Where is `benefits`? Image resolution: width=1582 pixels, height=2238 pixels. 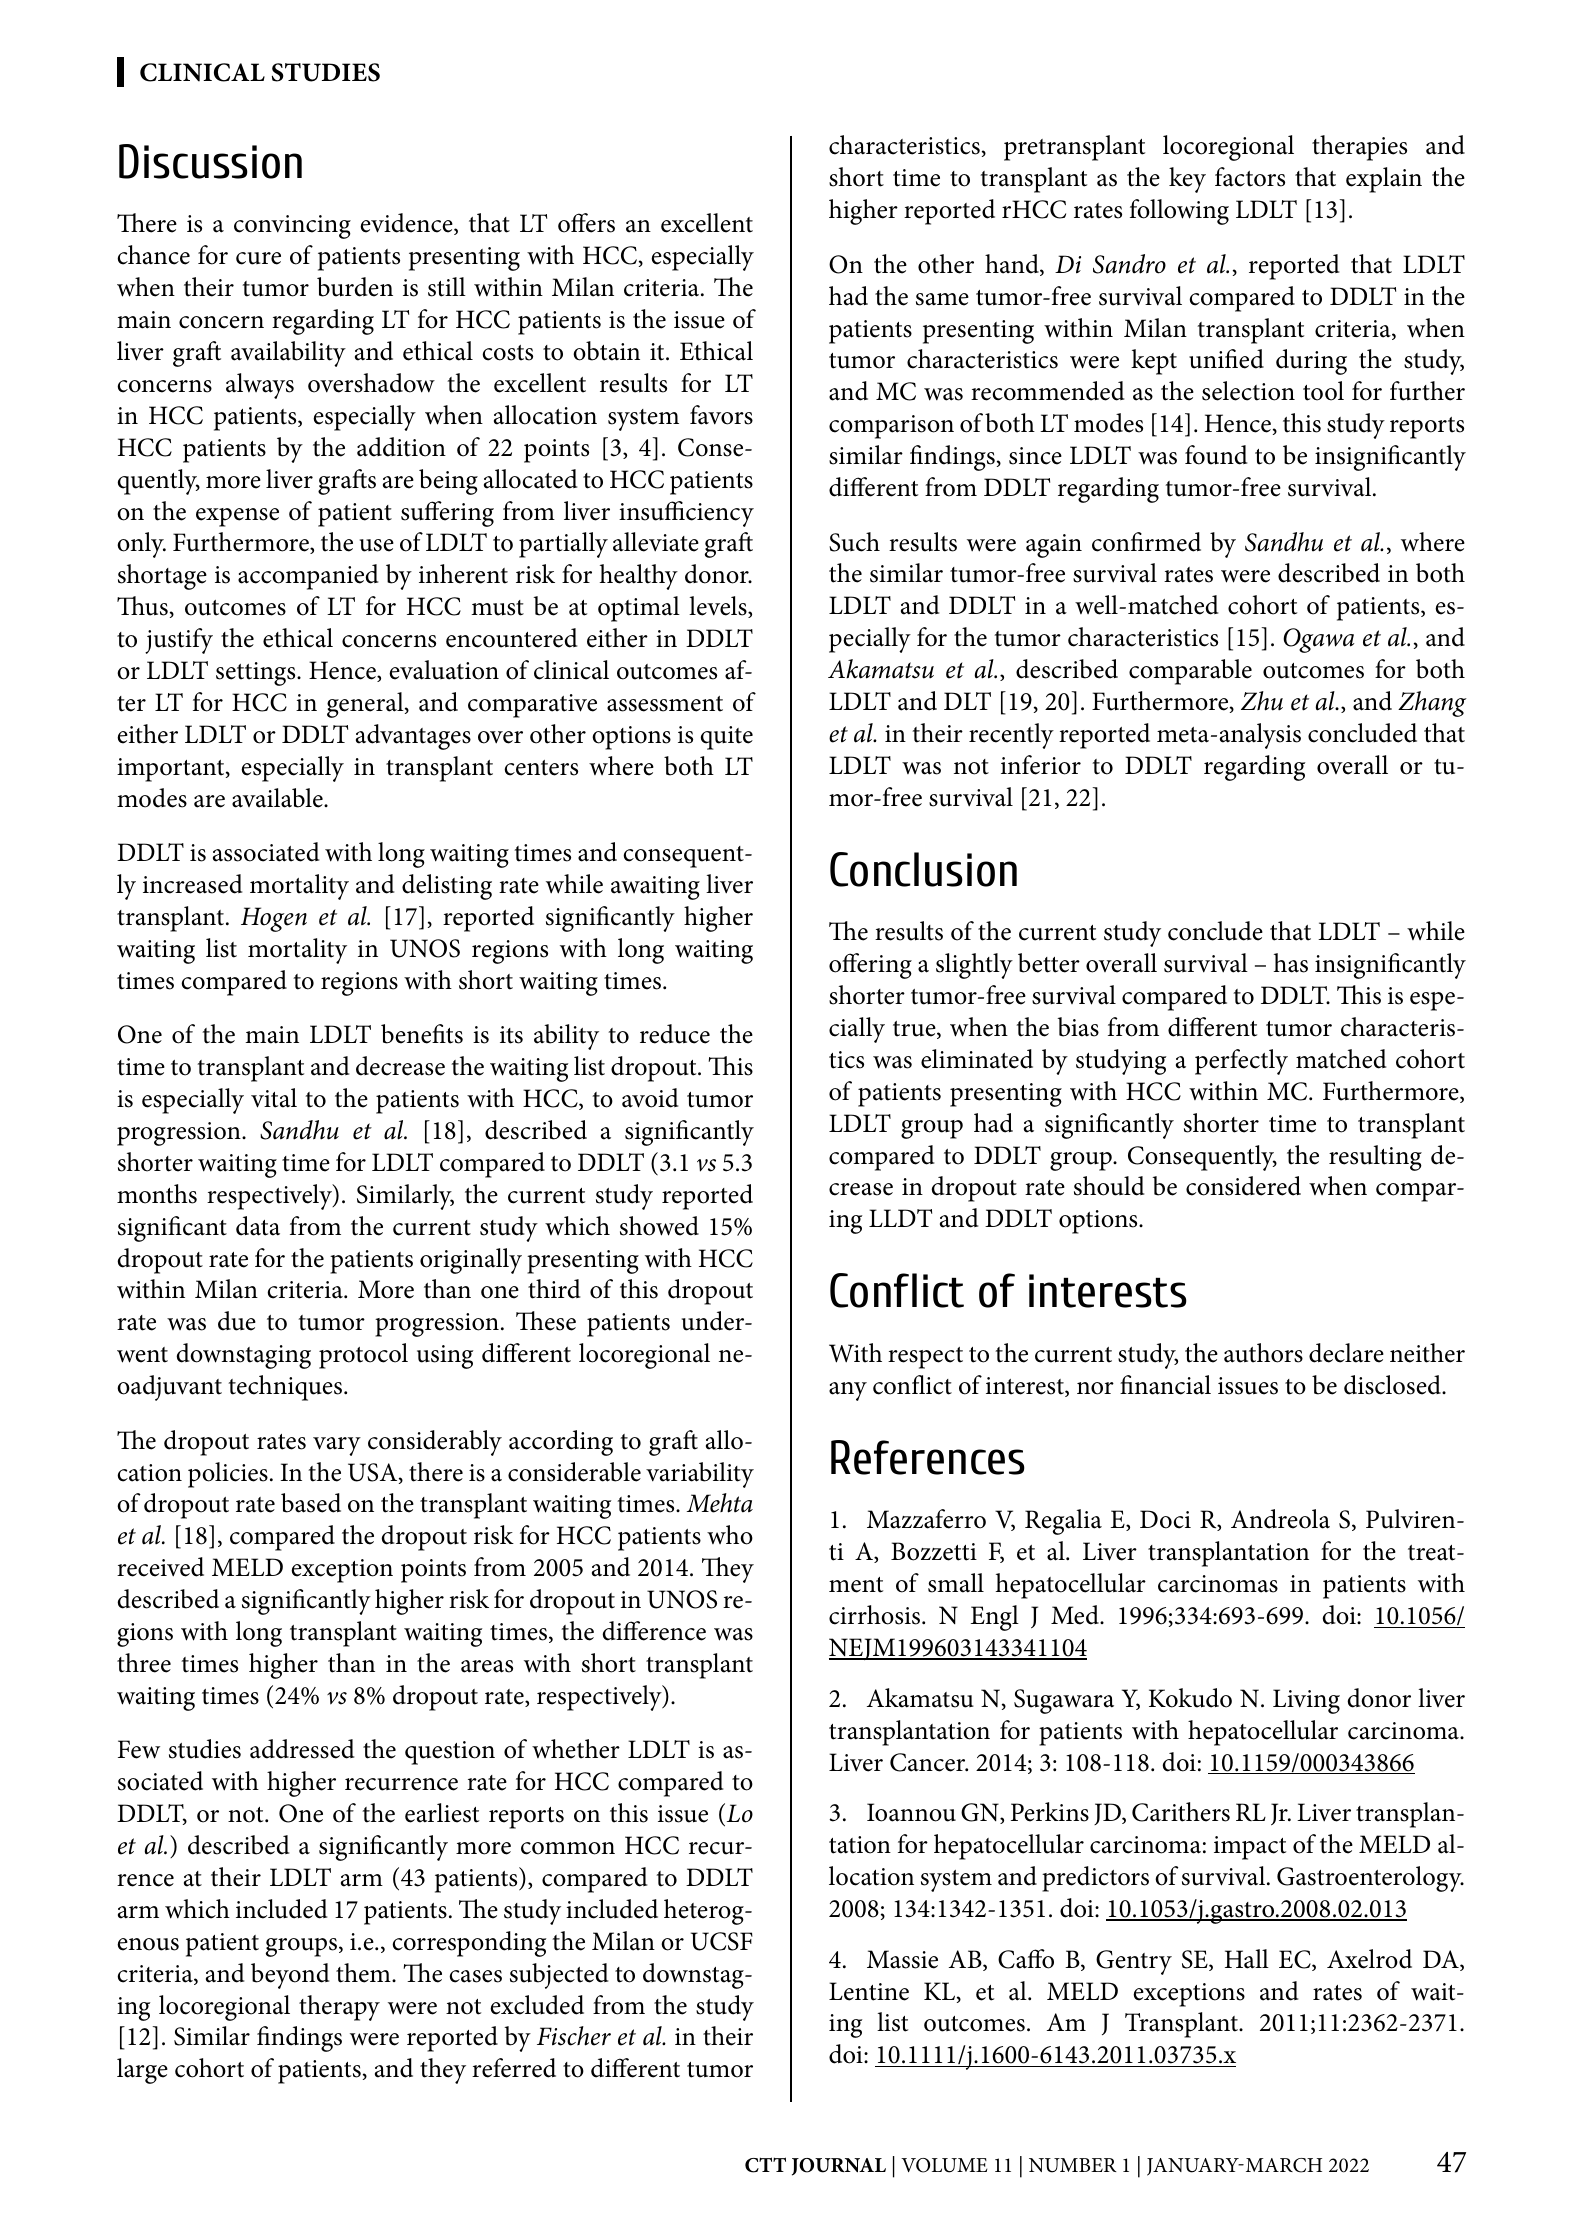 benefits is located at coordinates (422, 1034).
